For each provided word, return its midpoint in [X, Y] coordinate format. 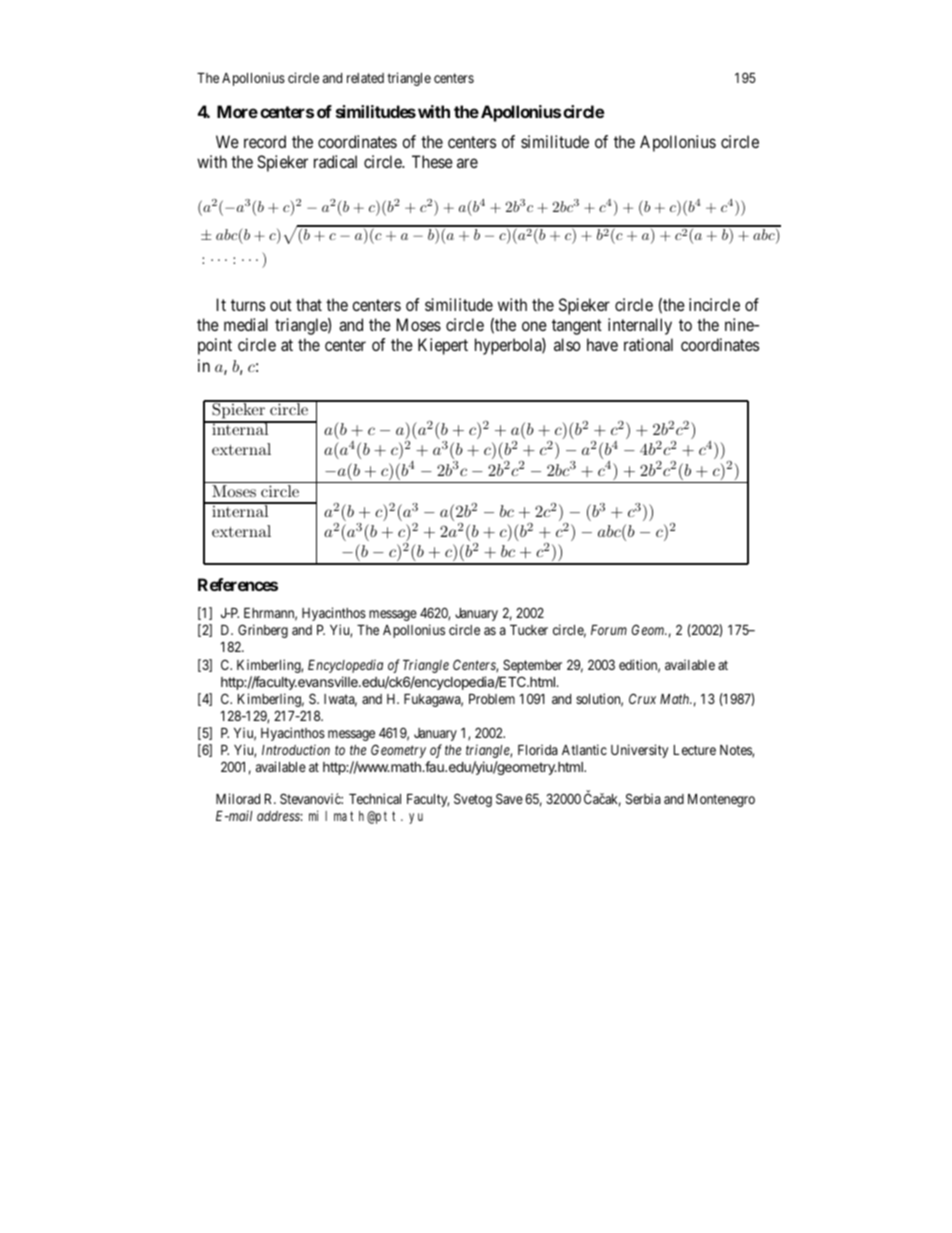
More [237, 111]
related [365, 78]
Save [509, 798]
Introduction [296, 749]
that [309, 304]
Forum [609, 630]
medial [246, 324]
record [265, 141]
